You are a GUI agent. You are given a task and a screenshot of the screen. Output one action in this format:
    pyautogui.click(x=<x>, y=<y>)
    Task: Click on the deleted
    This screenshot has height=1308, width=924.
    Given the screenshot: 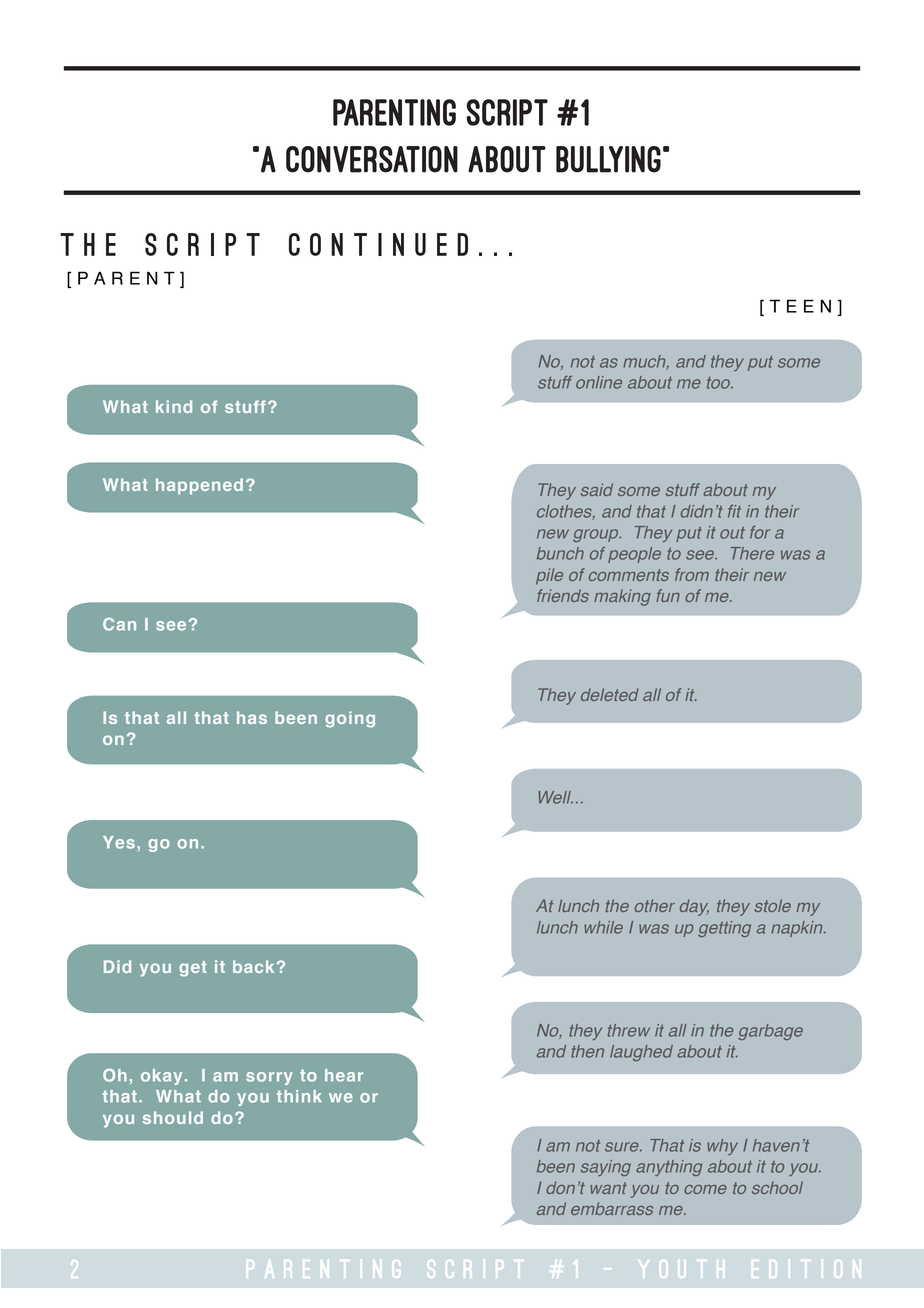 What is the action you would take?
    pyautogui.click(x=610, y=694)
